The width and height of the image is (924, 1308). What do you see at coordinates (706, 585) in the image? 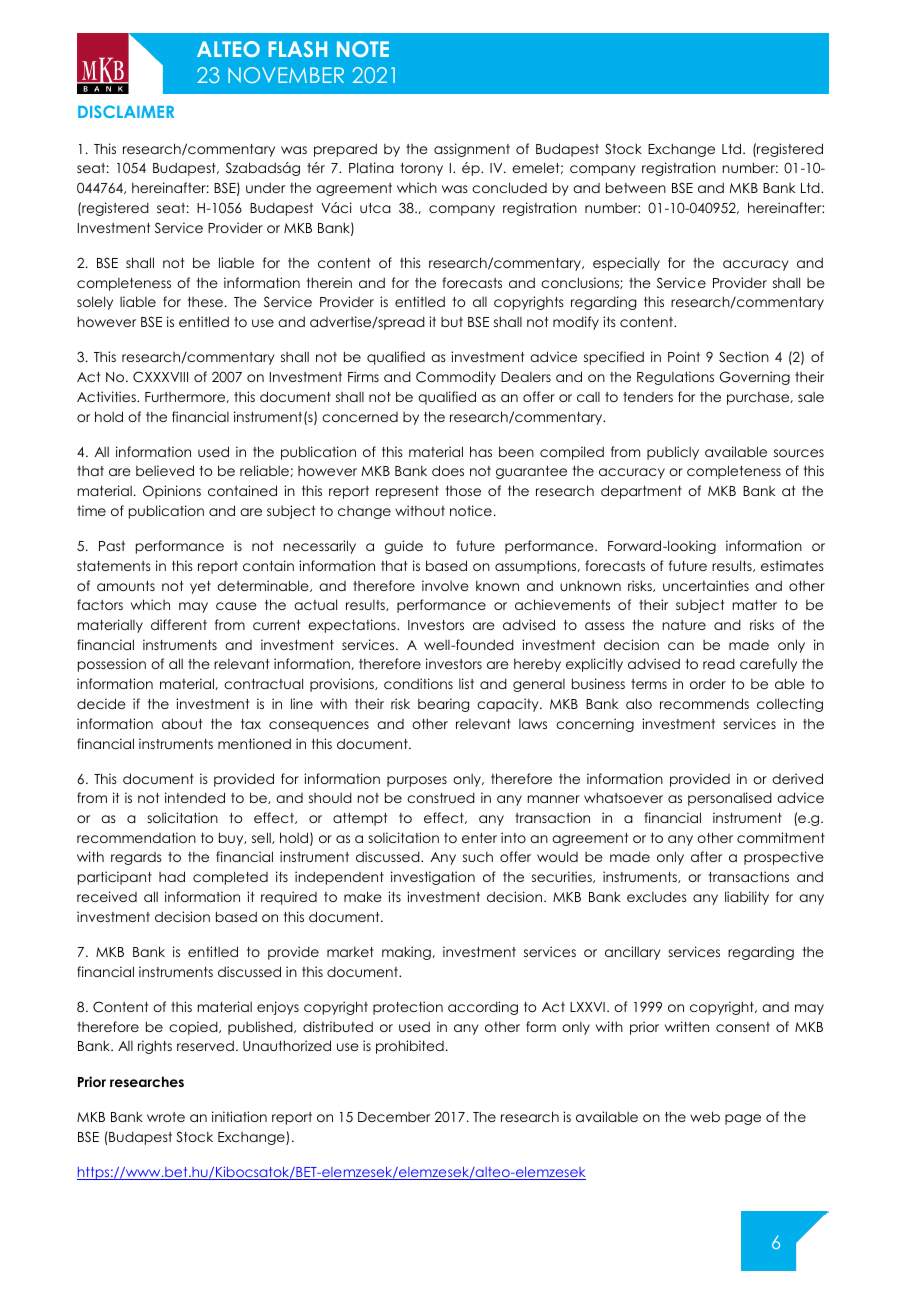
I see `uncertainties` at bounding box center [706, 585].
